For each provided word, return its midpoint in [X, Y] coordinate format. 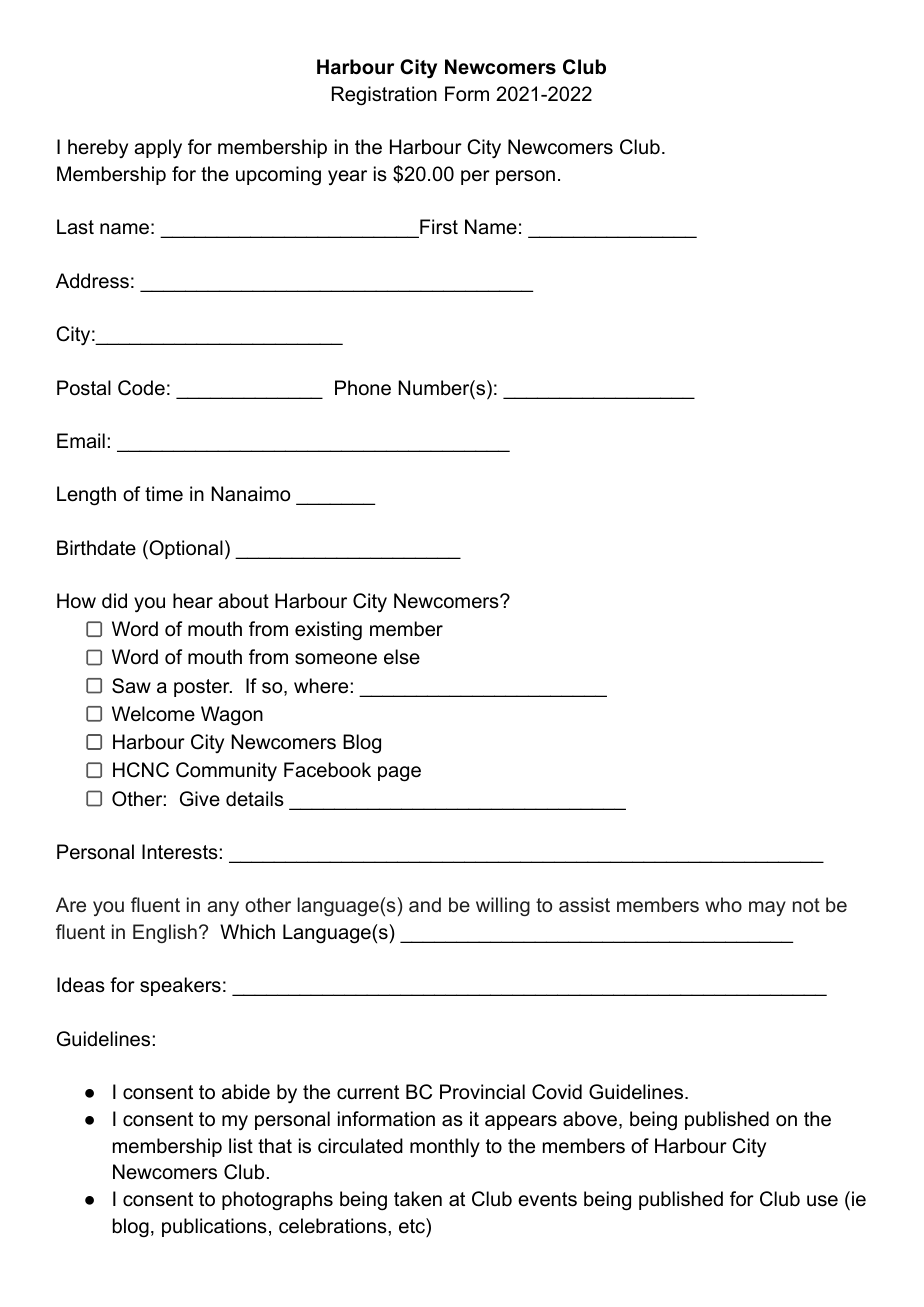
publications [214, 1227]
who [723, 904]
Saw [131, 686]
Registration [384, 96]
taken [418, 1199]
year [347, 177]
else [402, 657]
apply [158, 148]
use [822, 1201]
